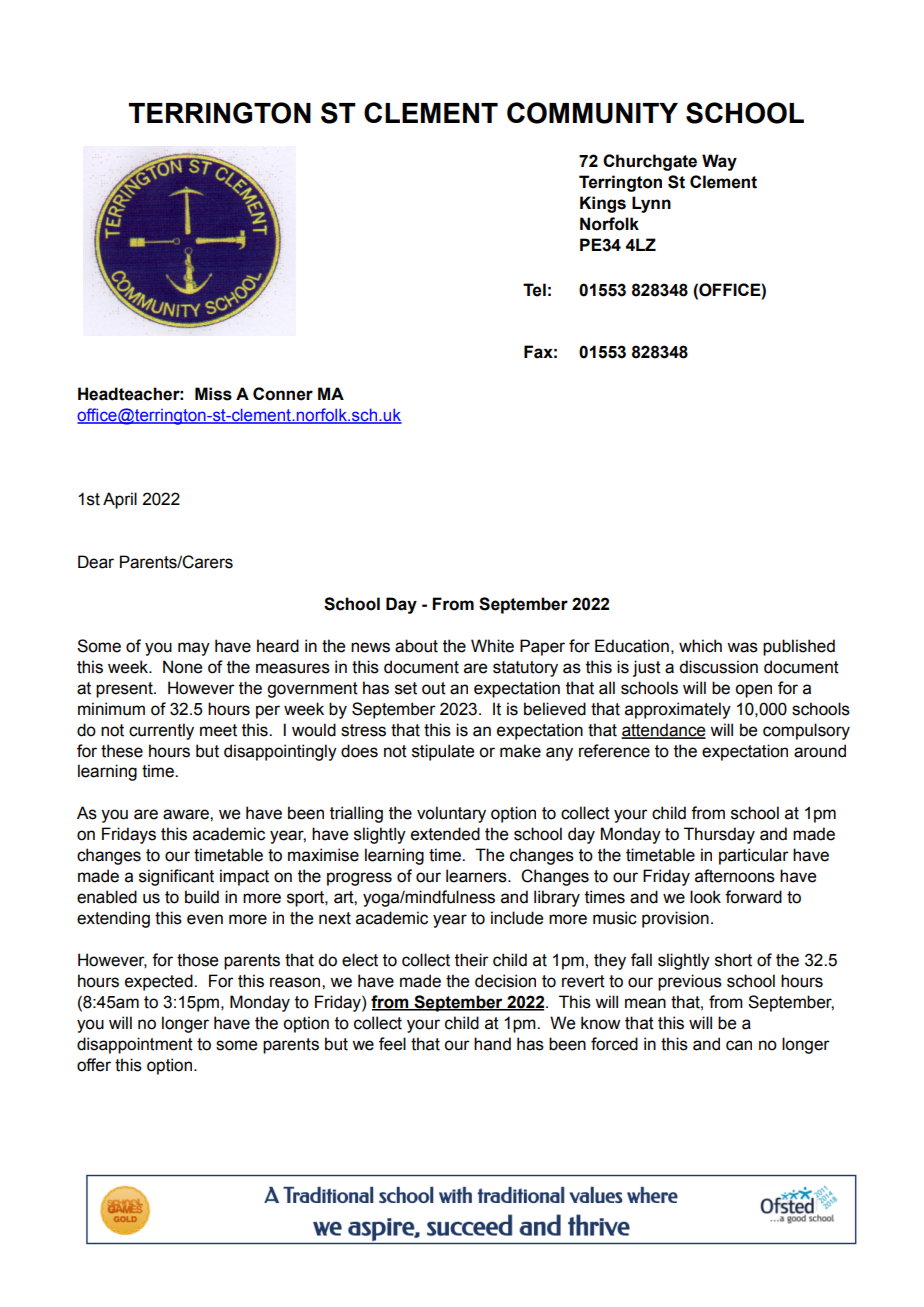 This image has height=1307, width=924. What do you see at coordinates (443, 752) in the image?
I see `stipulate` at bounding box center [443, 752].
